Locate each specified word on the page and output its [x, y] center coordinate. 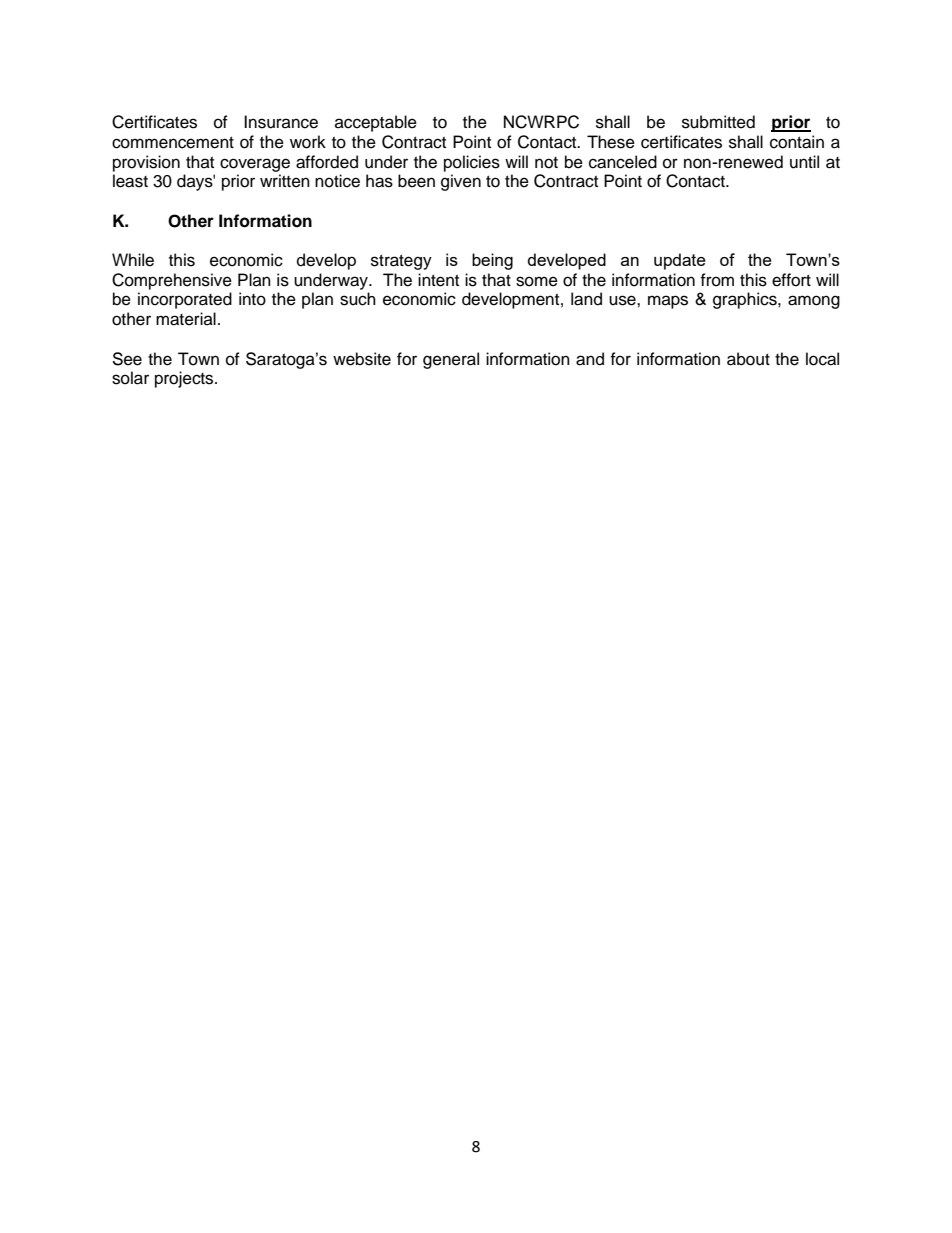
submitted [718, 122]
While [133, 260]
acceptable [376, 123]
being [492, 261]
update [680, 261]
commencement [173, 143]
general [451, 360]
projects [185, 379]
